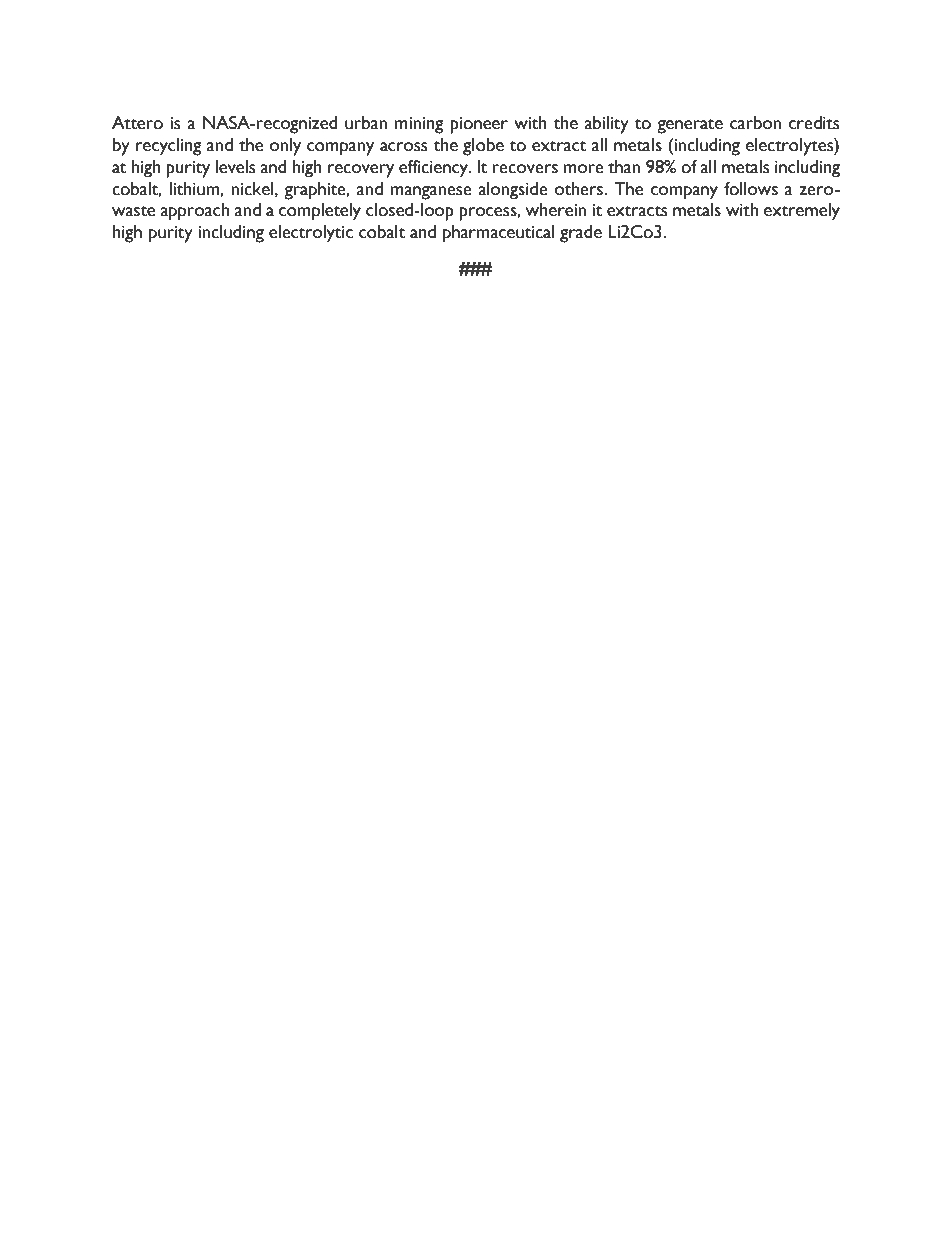 The width and height of the screenshot is (952, 1233). What do you see at coordinates (751, 189) in the screenshot?
I see `follows` at bounding box center [751, 189].
